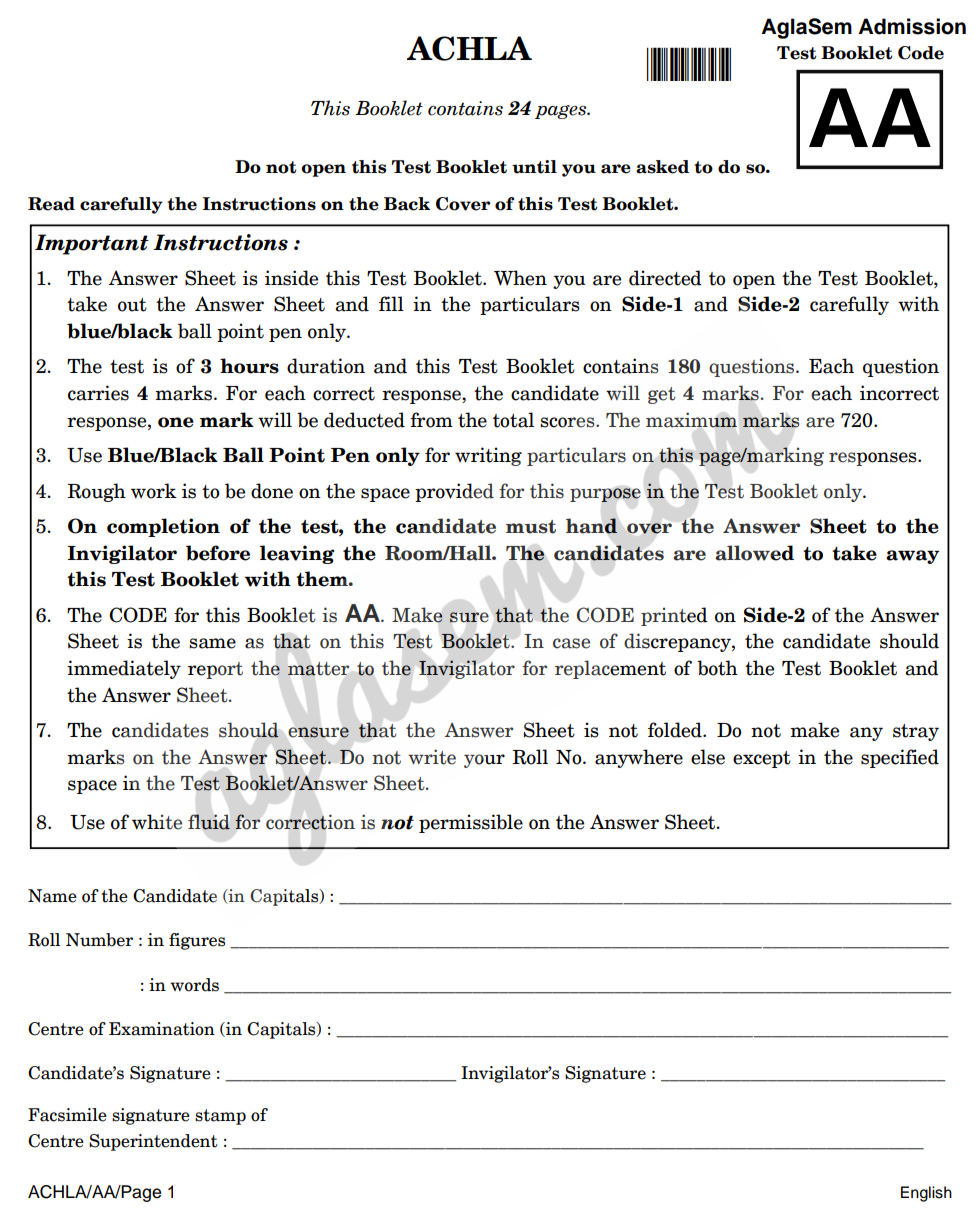  Describe the element at coordinates (520, 278) in the image. I see `When` at that location.
